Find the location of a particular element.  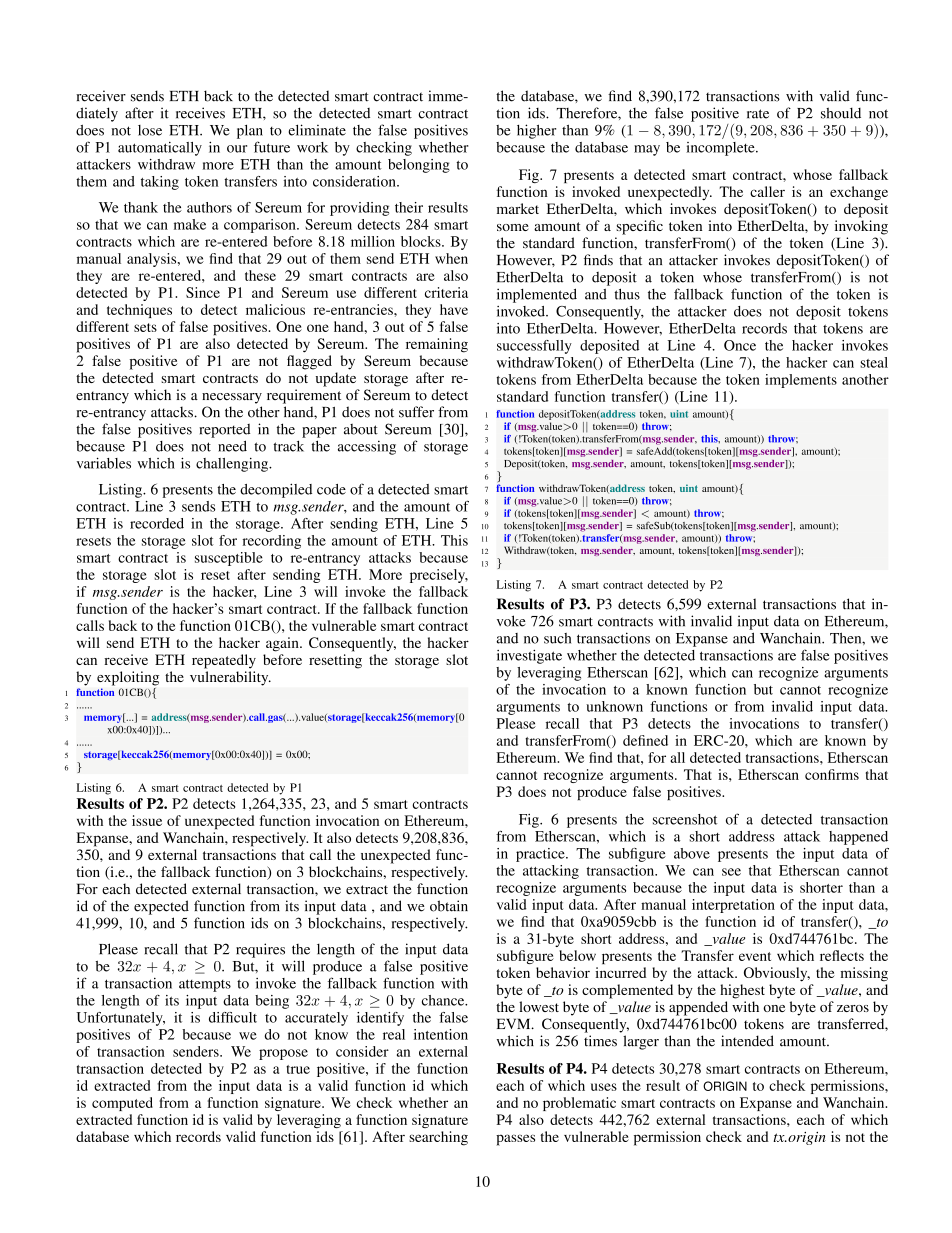

recorded is located at coordinates (157, 523).
